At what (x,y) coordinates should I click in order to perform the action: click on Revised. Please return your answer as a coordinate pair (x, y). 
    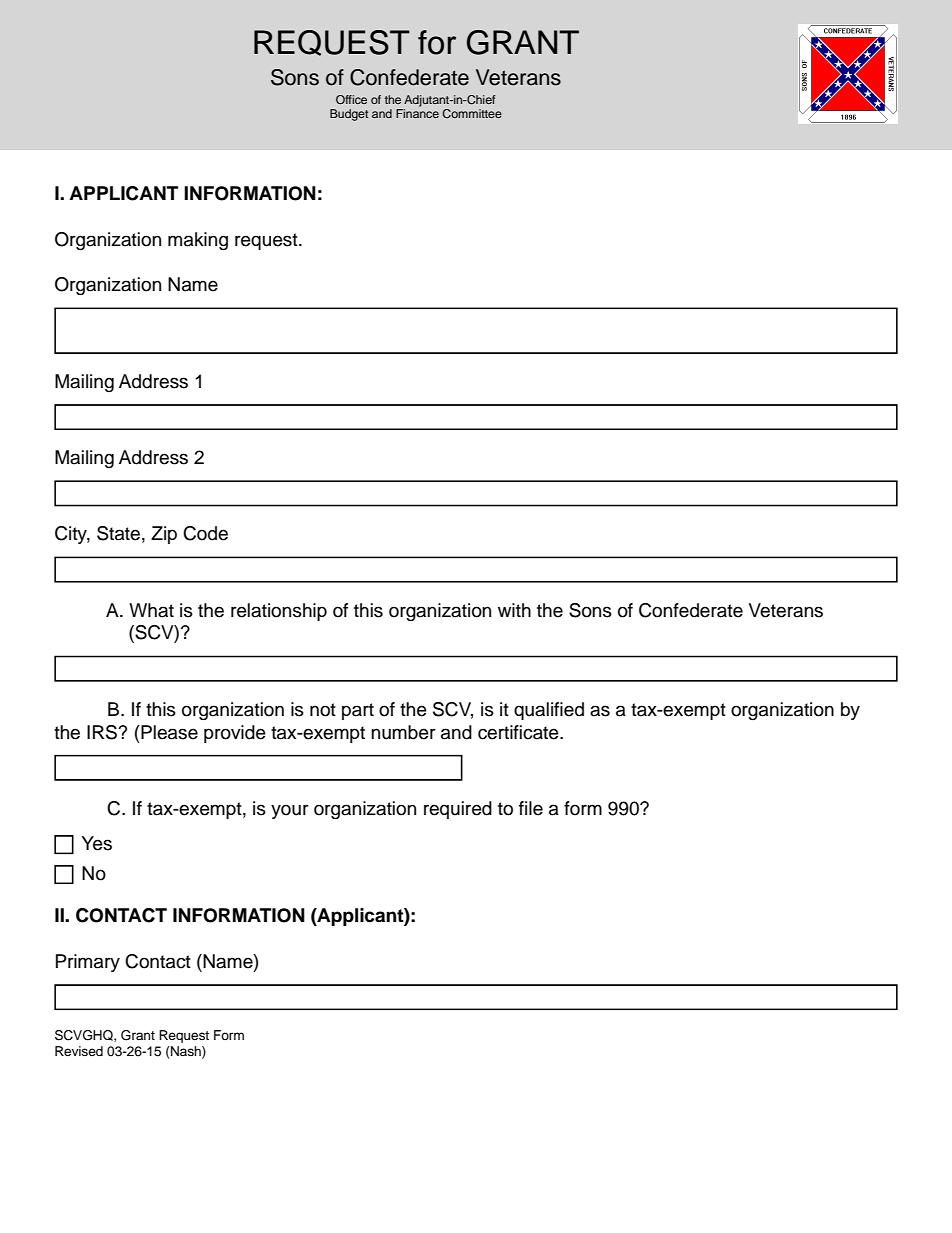
    Looking at the image, I should click on (79, 1051).
